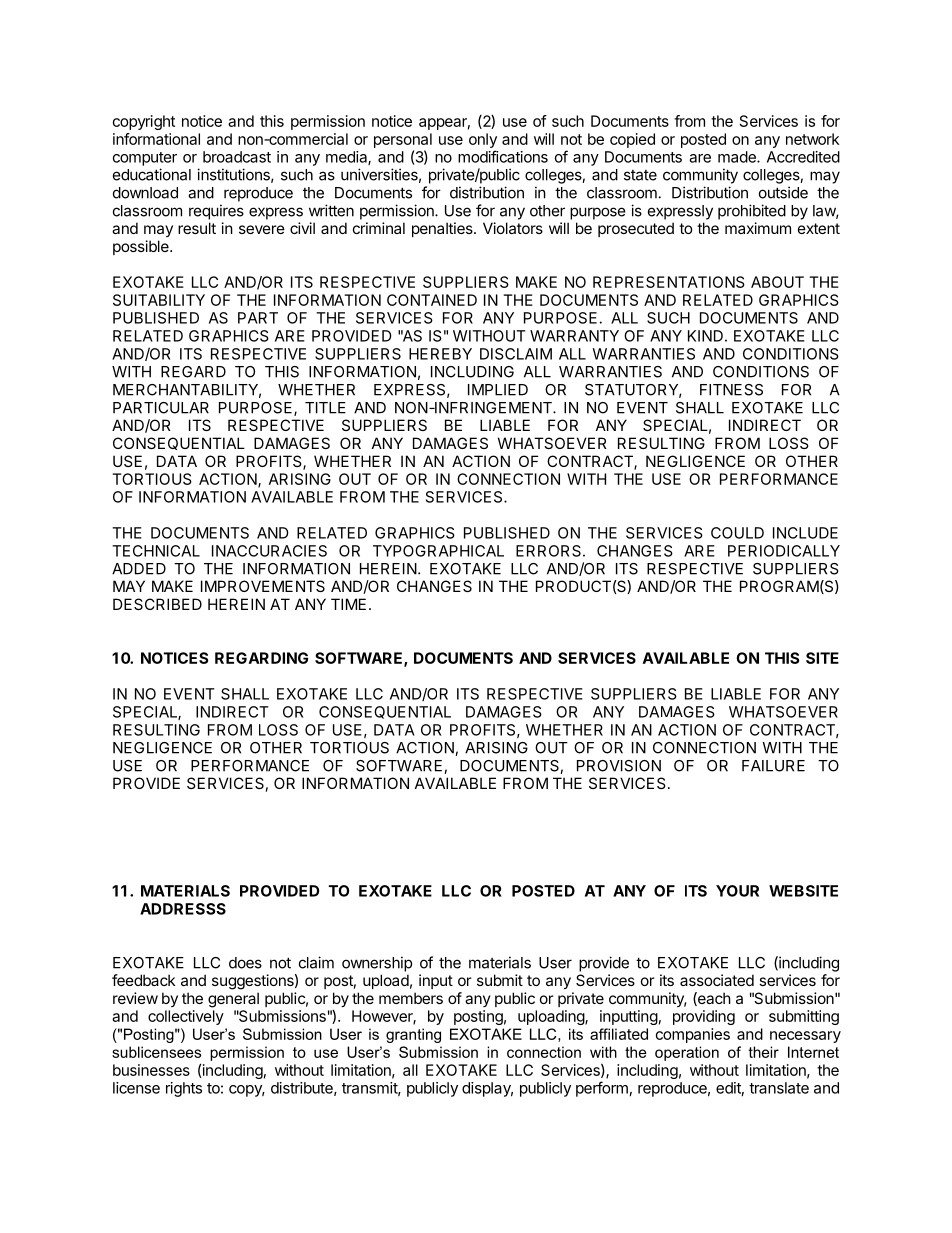 This image has height=1233, width=952. Describe the element at coordinates (184, 1089) in the image. I see `rights` at that location.
